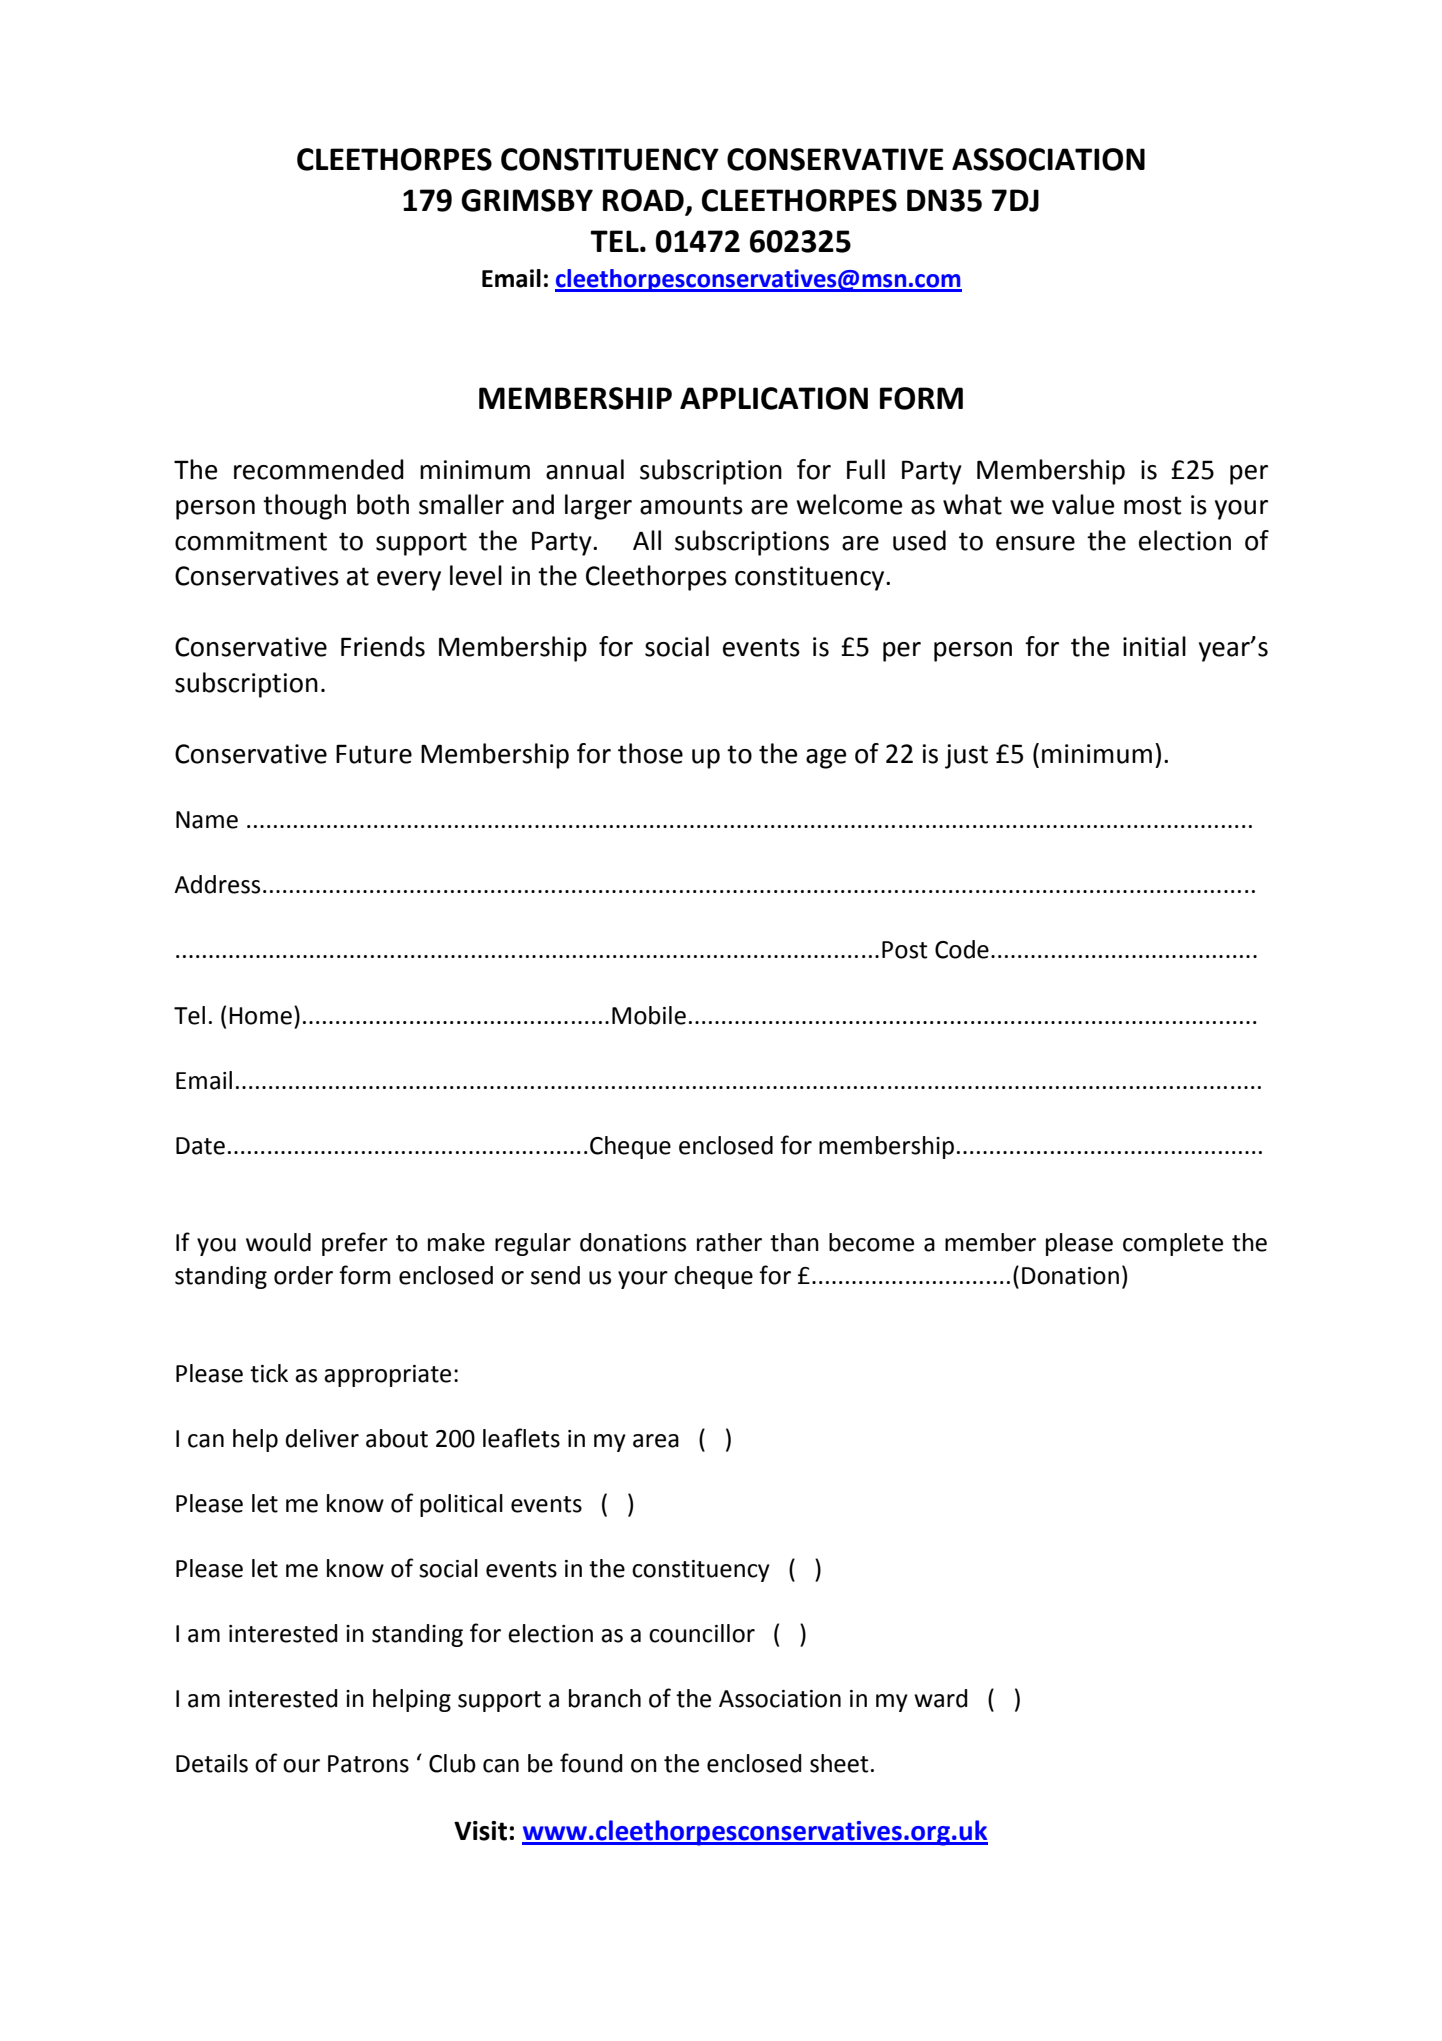 Image resolution: width=1442 pixels, height=2041 pixels. I want to click on just, so click(966, 756).
